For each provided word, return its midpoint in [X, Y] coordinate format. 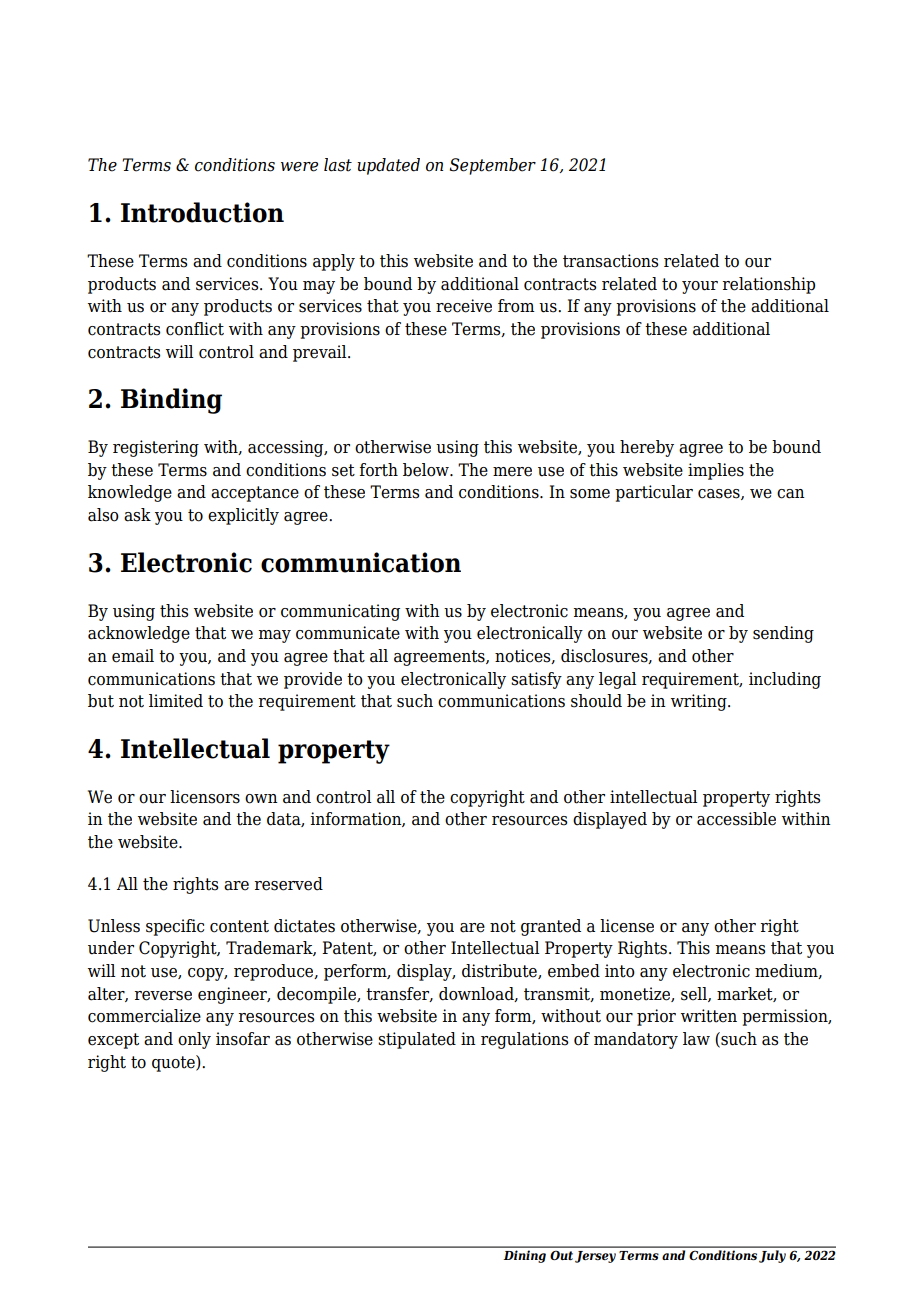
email [133, 656]
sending [783, 634]
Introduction [202, 212]
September [493, 166]
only [194, 1040]
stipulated [417, 1040]
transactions [610, 261]
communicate [348, 633]
